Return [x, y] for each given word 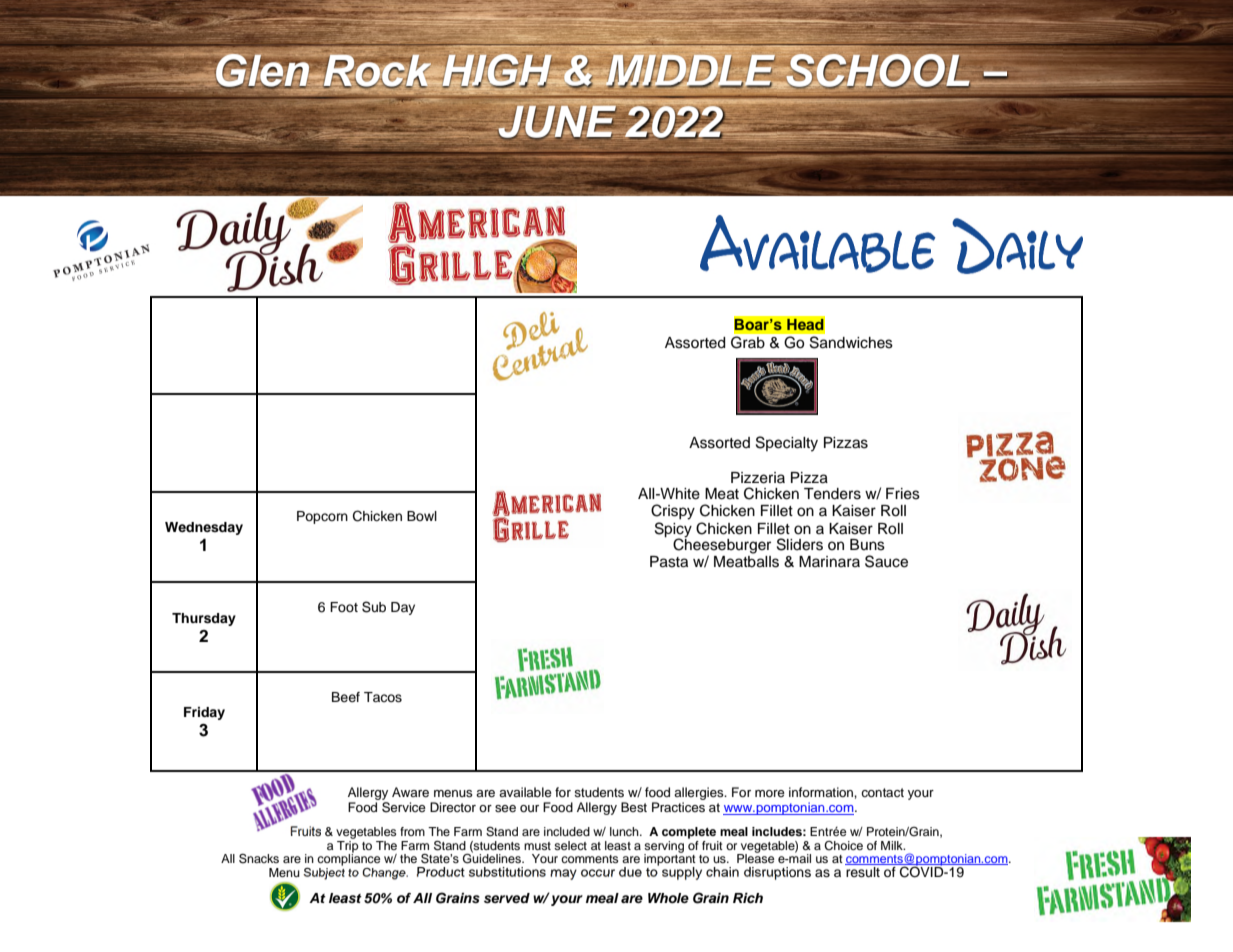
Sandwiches [851, 342]
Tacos [383, 697]
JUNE [557, 123]
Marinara [829, 561]
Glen [263, 71]
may [563, 874]
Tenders [832, 494]
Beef [346, 697]
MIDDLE [690, 71]
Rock [378, 70]
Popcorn [322, 517]
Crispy [673, 512]
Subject [324, 874]
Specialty [787, 444]
